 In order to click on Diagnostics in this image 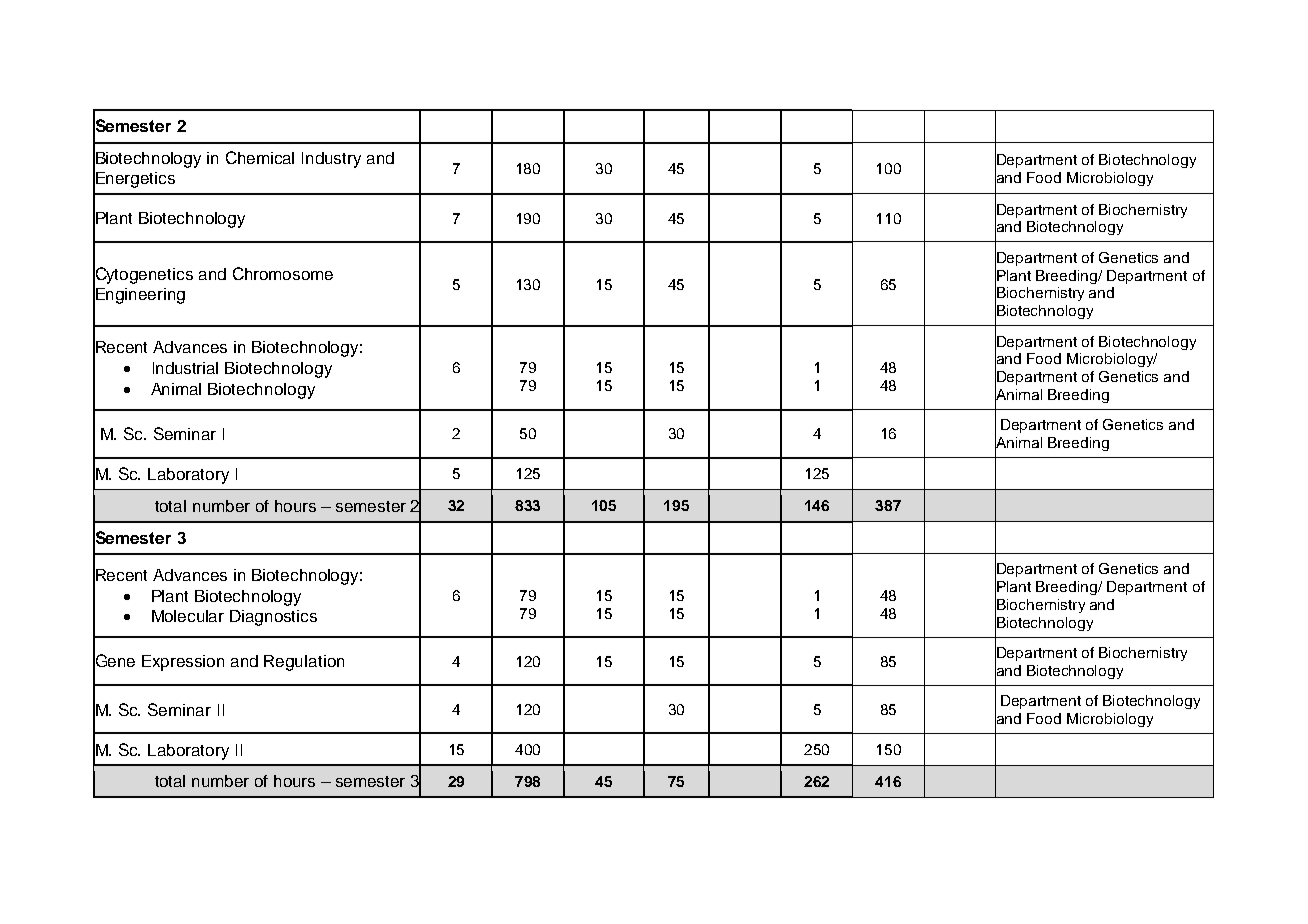, I will do `click(273, 618)`.
